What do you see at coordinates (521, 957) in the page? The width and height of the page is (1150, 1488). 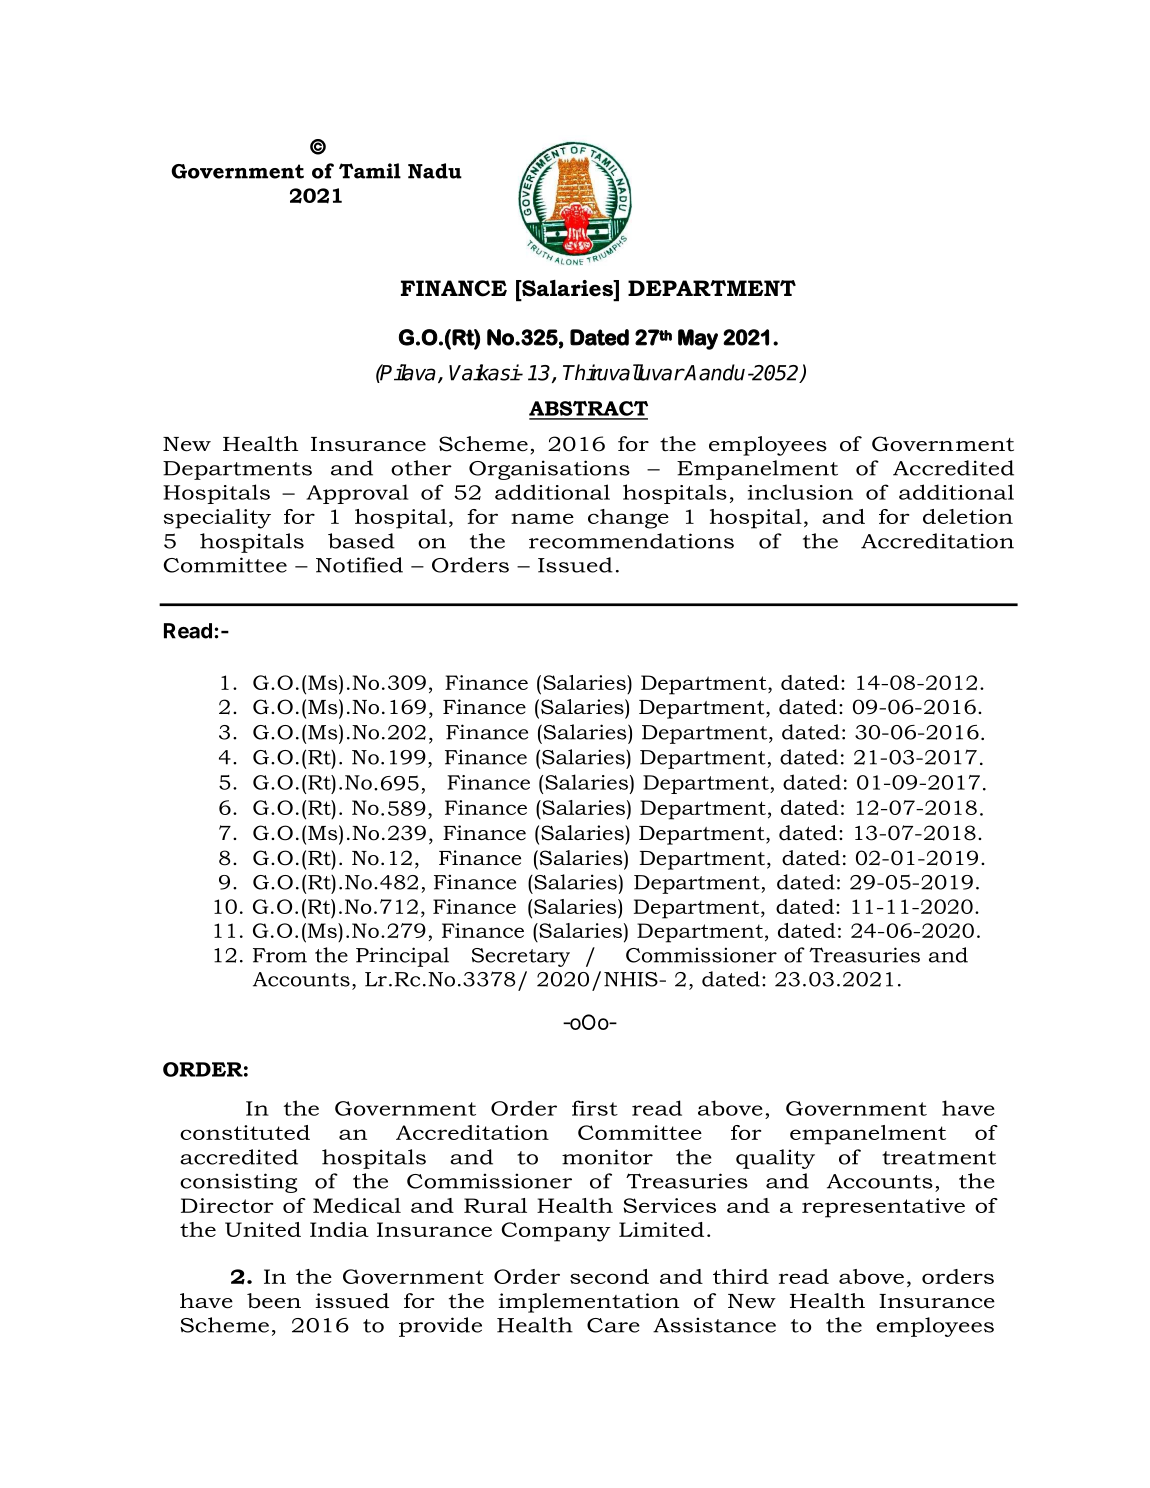 I see `Secretary` at bounding box center [521, 957].
